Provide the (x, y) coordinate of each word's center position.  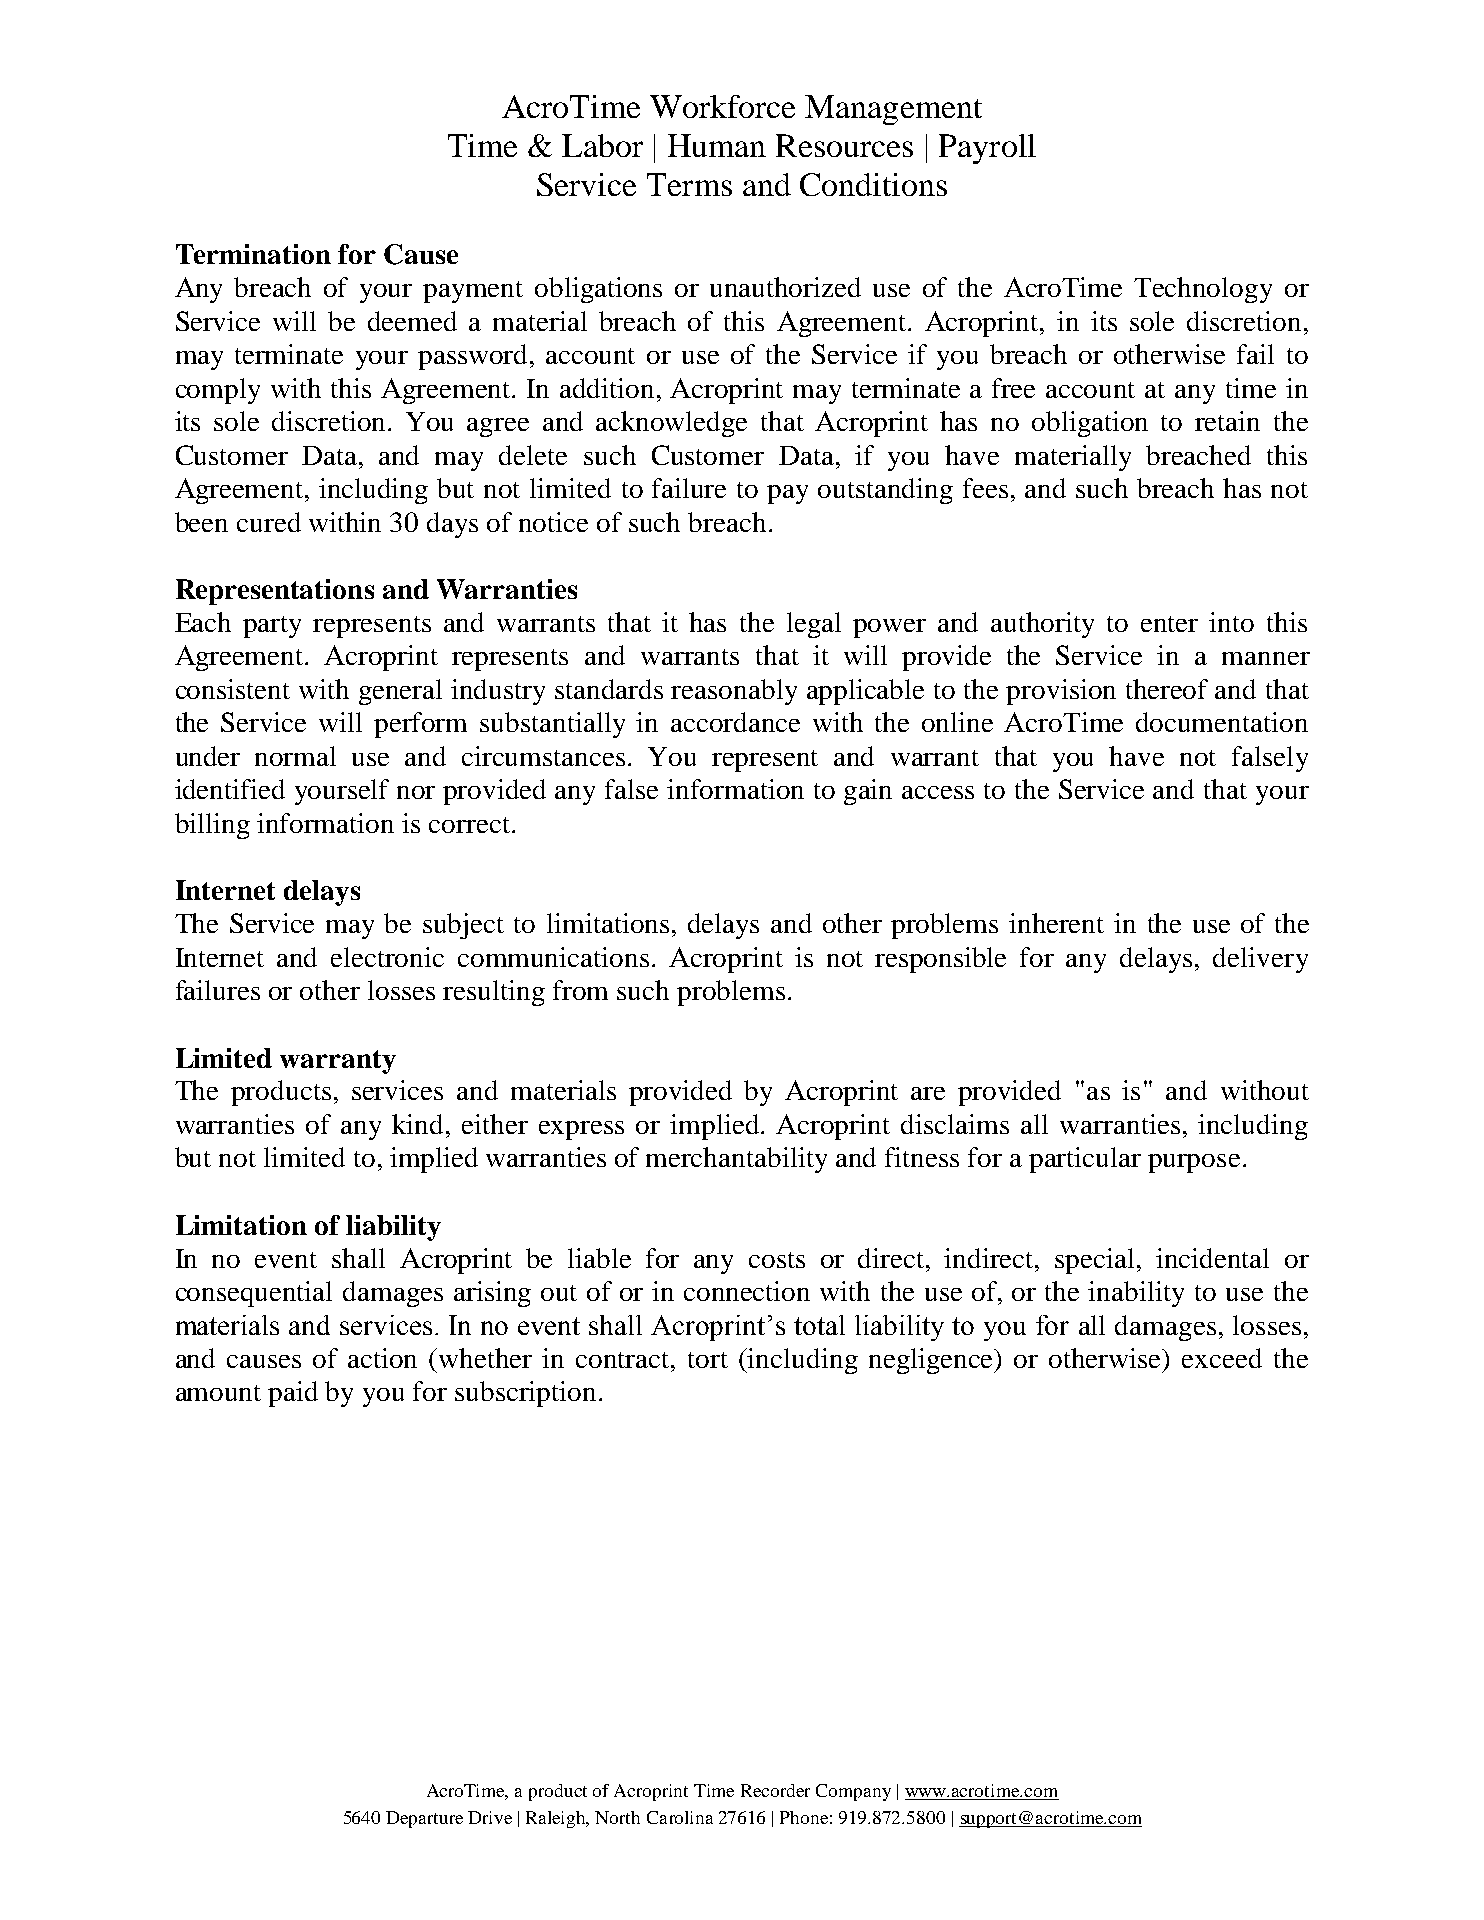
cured (269, 522)
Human (717, 145)
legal (814, 625)
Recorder (775, 1790)
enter (1169, 624)
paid (293, 1394)
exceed (1222, 1358)
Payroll (987, 149)
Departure (424, 1819)
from (580, 990)
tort (708, 1360)
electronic (387, 957)
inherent (1056, 923)
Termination (253, 254)
